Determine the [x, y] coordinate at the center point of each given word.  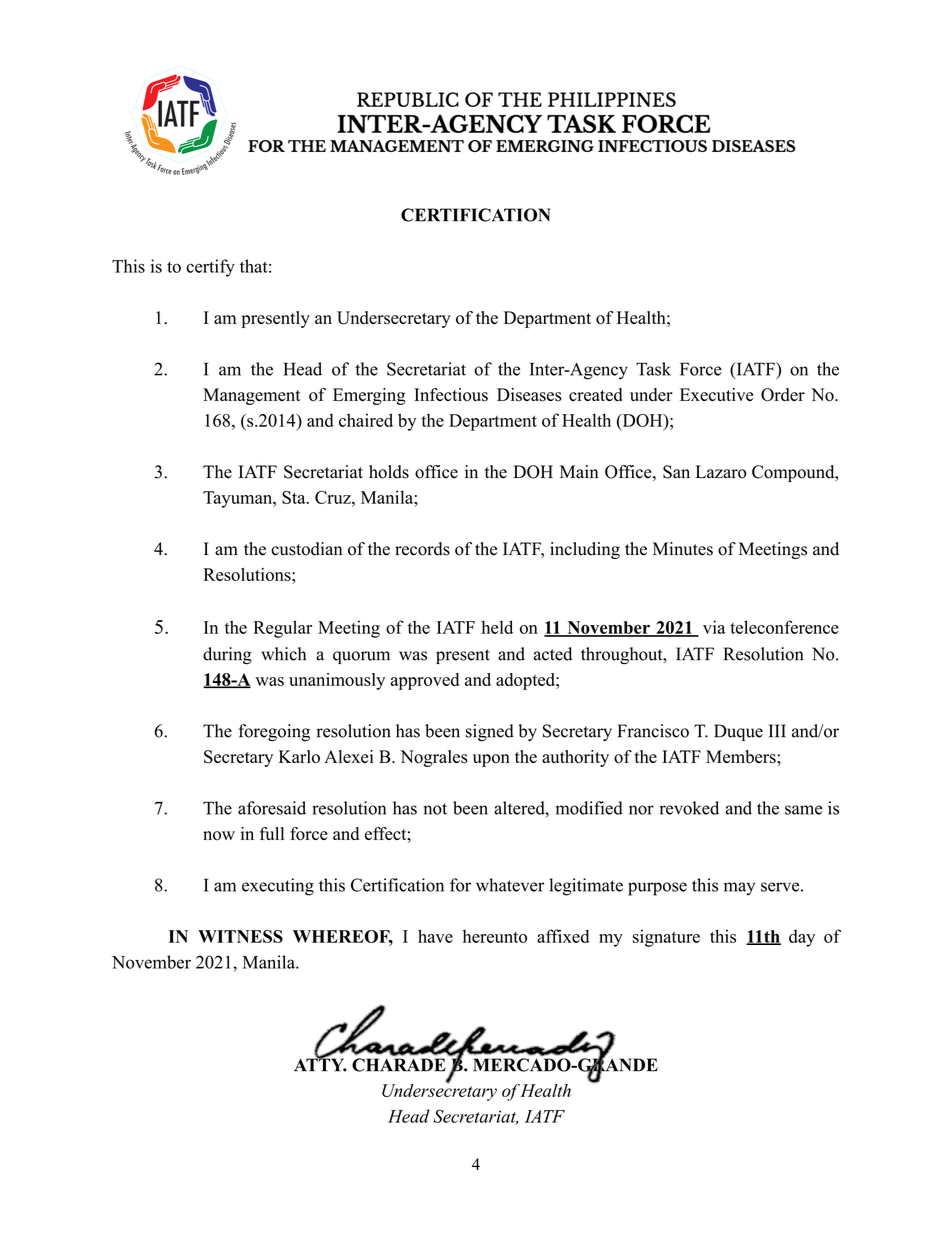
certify [210, 268]
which [283, 654]
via [714, 627]
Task [653, 369]
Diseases [529, 395]
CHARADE [399, 1065]
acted [552, 654]
